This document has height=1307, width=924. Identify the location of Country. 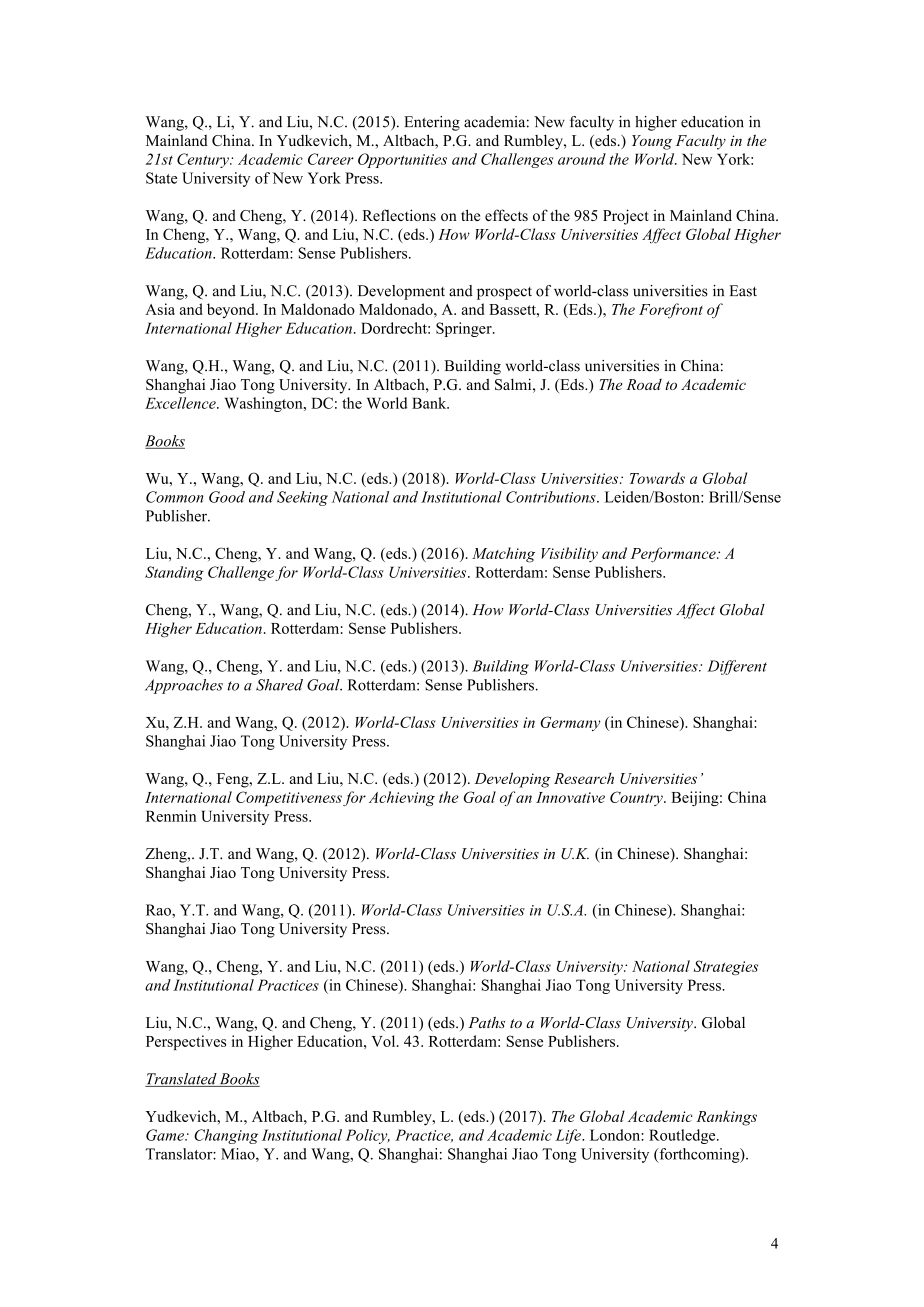
(637, 798).
